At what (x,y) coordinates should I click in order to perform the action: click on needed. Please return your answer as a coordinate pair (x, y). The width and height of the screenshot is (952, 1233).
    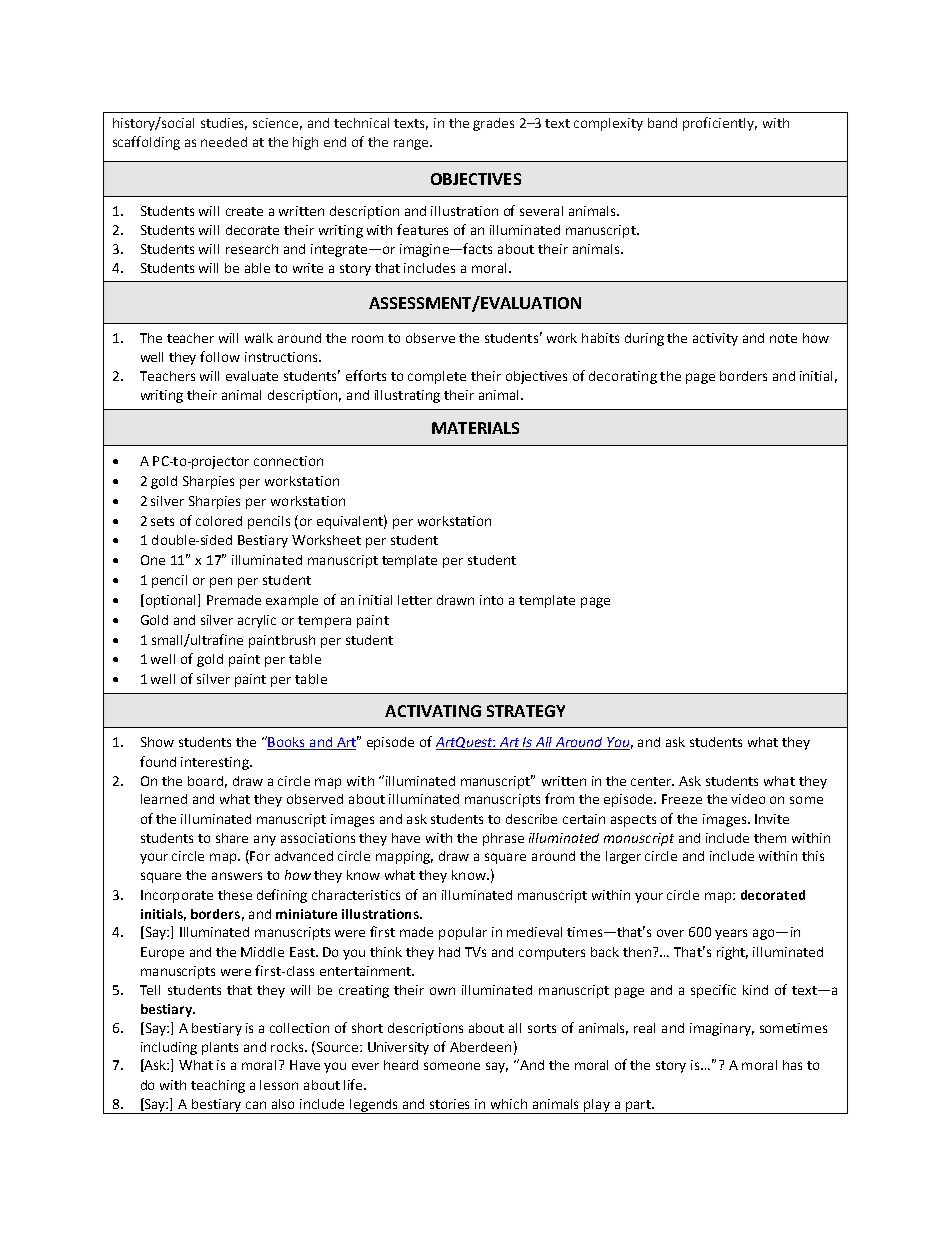
    Looking at the image, I should click on (224, 142).
